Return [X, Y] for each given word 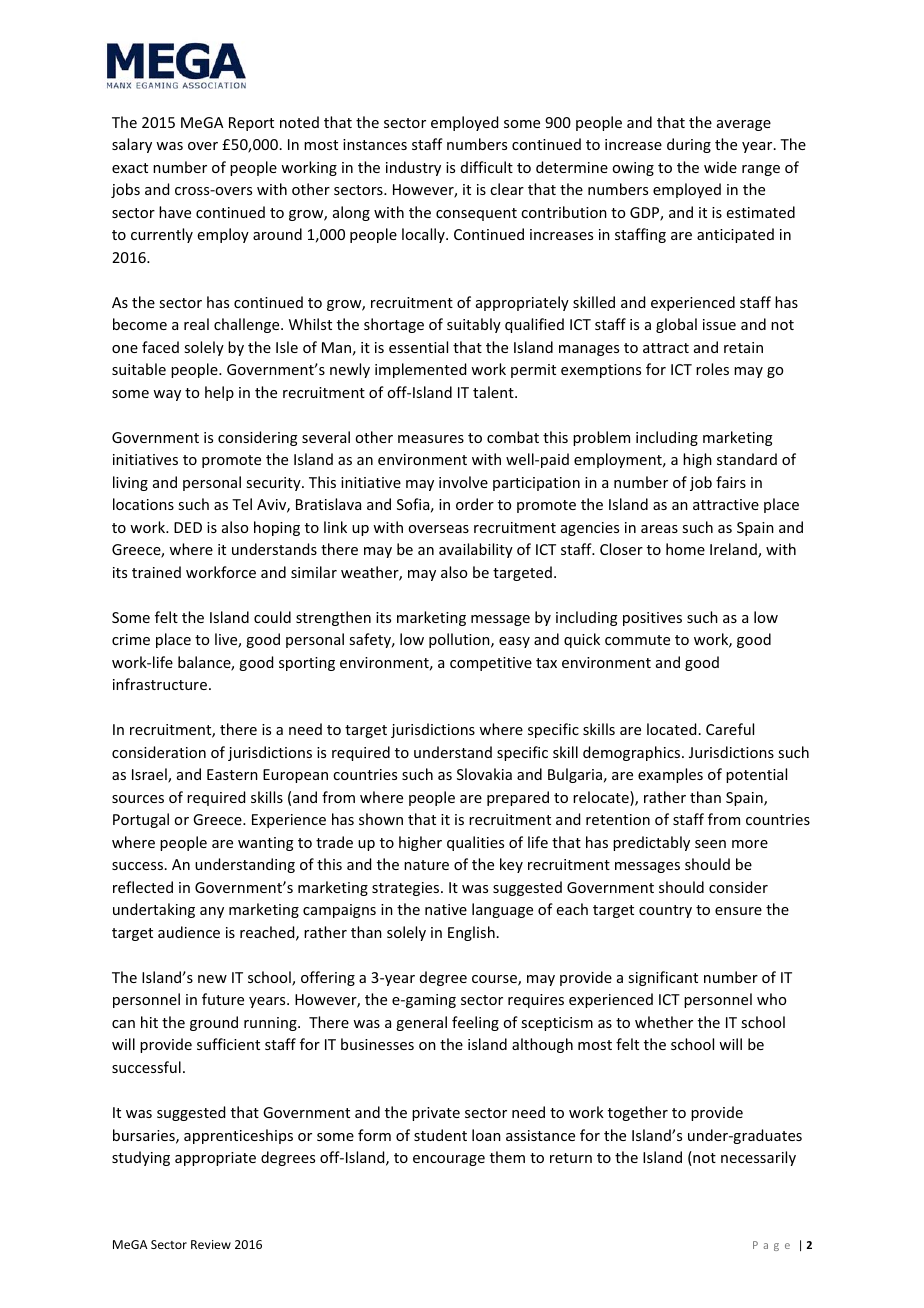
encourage [449, 1160]
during [689, 145]
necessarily [758, 1158]
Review [211, 1244]
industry [413, 168]
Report [251, 124]
